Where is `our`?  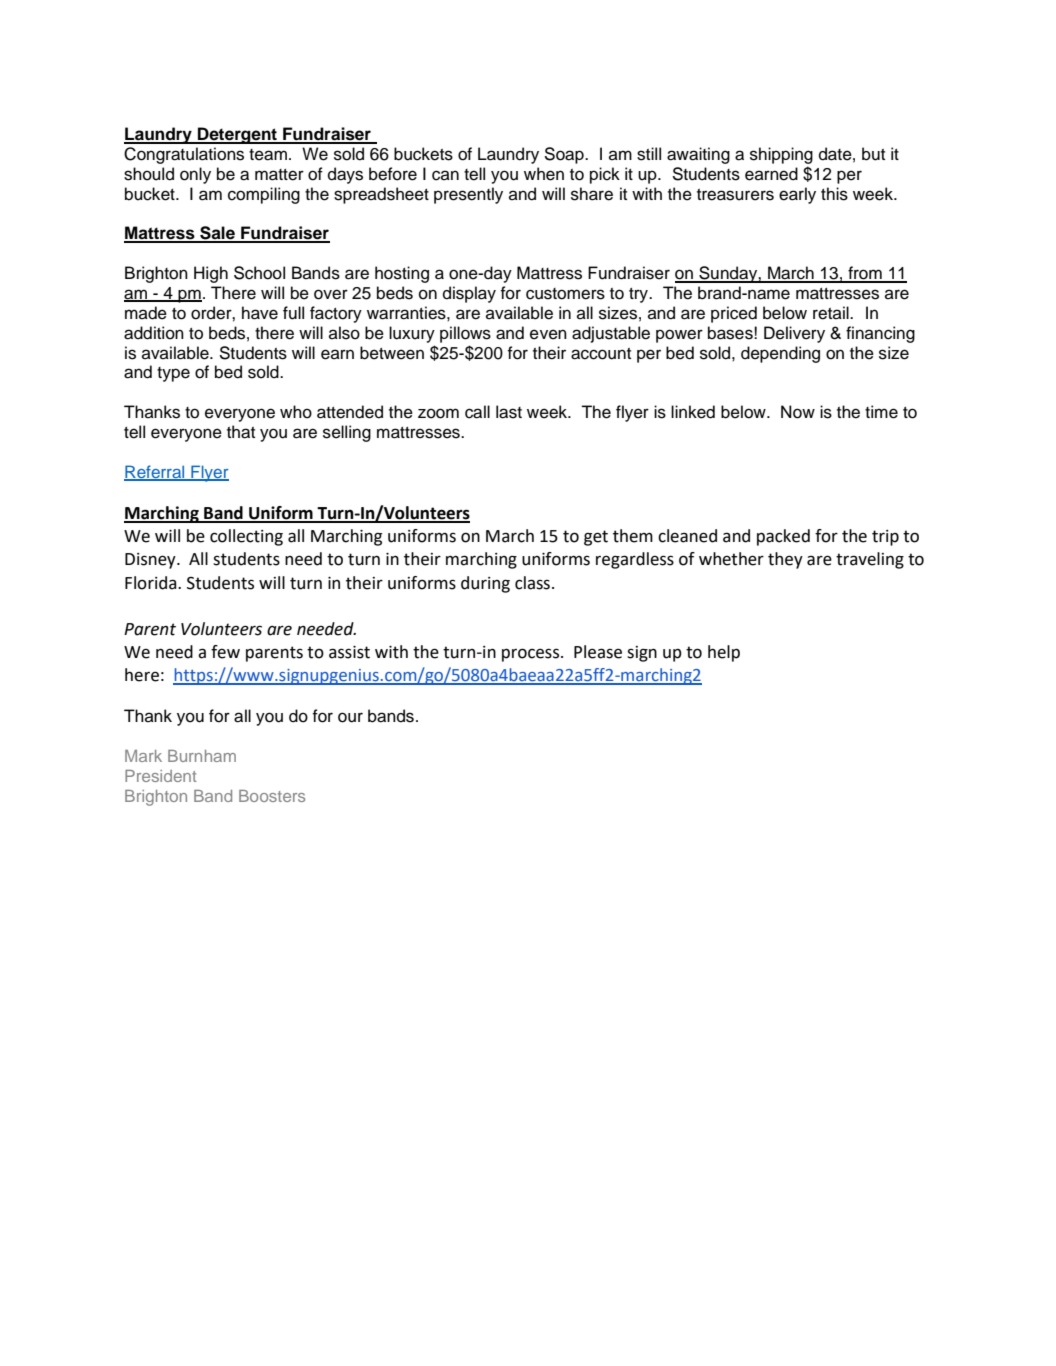 our is located at coordinates (350, 717).
